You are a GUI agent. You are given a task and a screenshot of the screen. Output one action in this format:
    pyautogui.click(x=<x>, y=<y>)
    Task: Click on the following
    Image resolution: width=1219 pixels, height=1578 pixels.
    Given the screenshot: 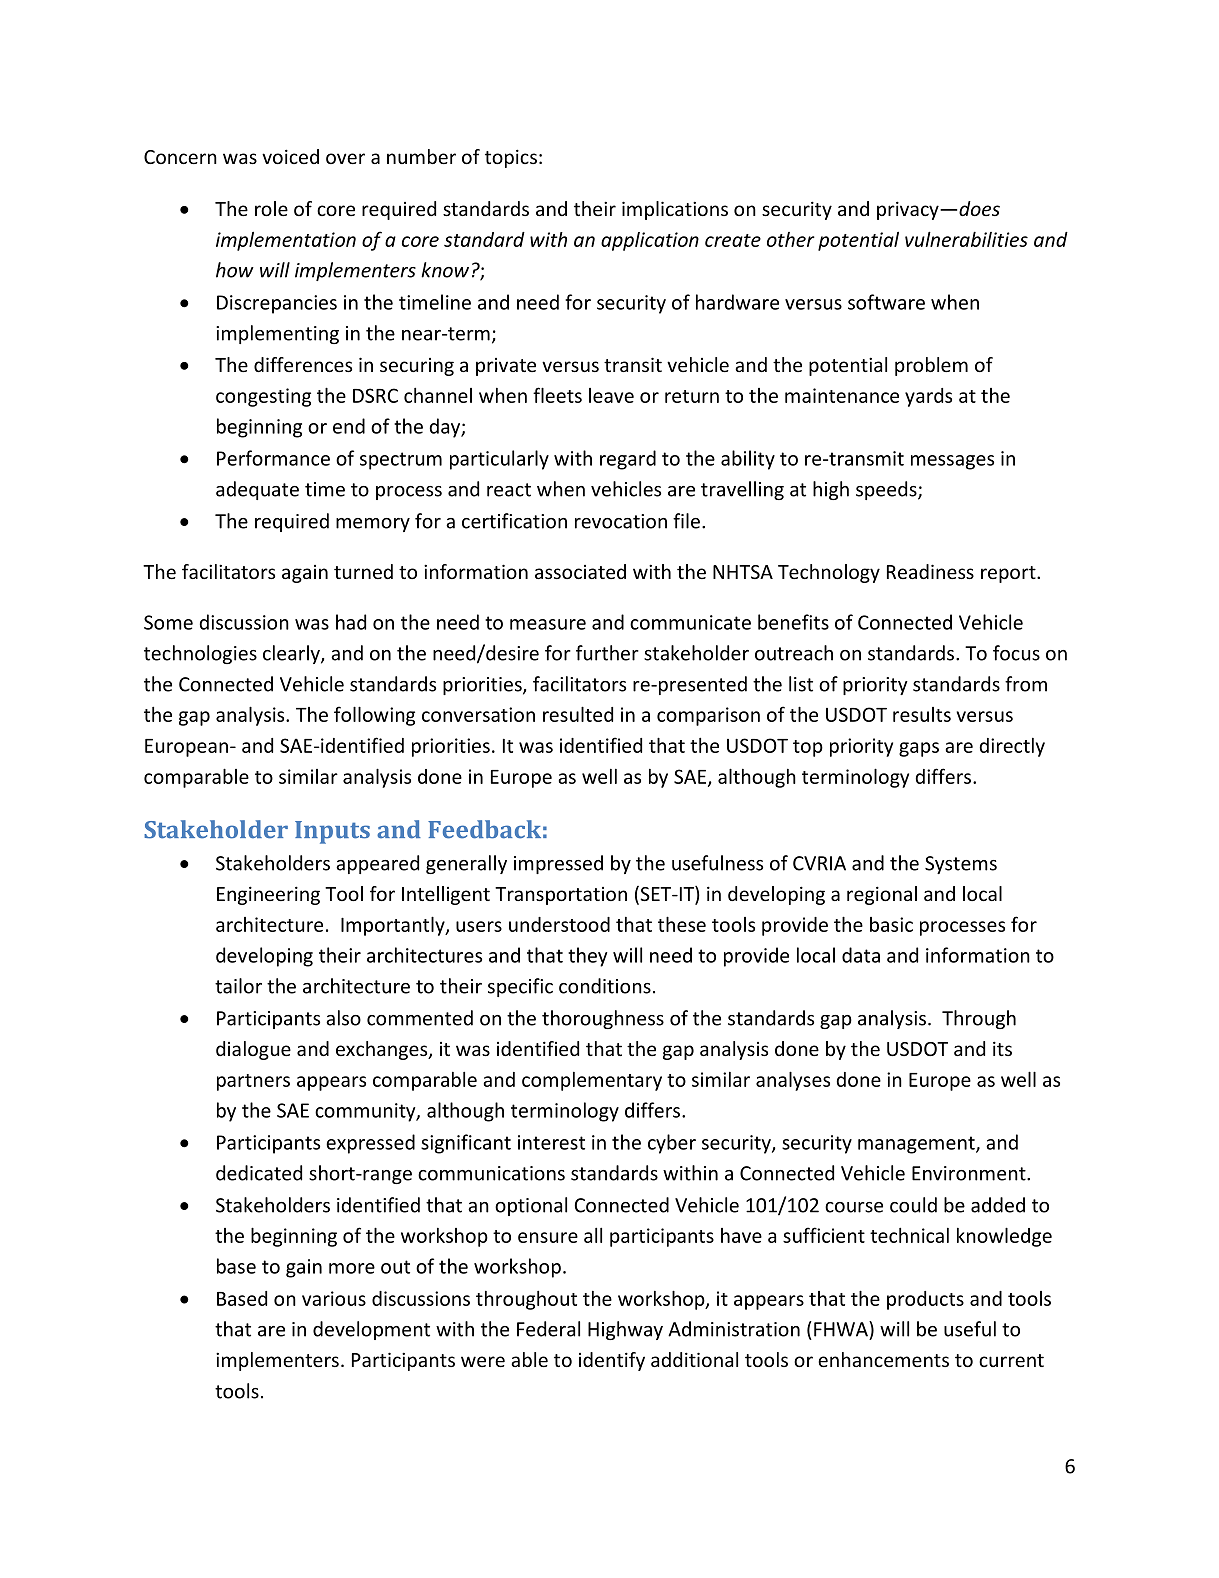 What is the action you would take?
    pyautogui.click(x=374, y=716)
